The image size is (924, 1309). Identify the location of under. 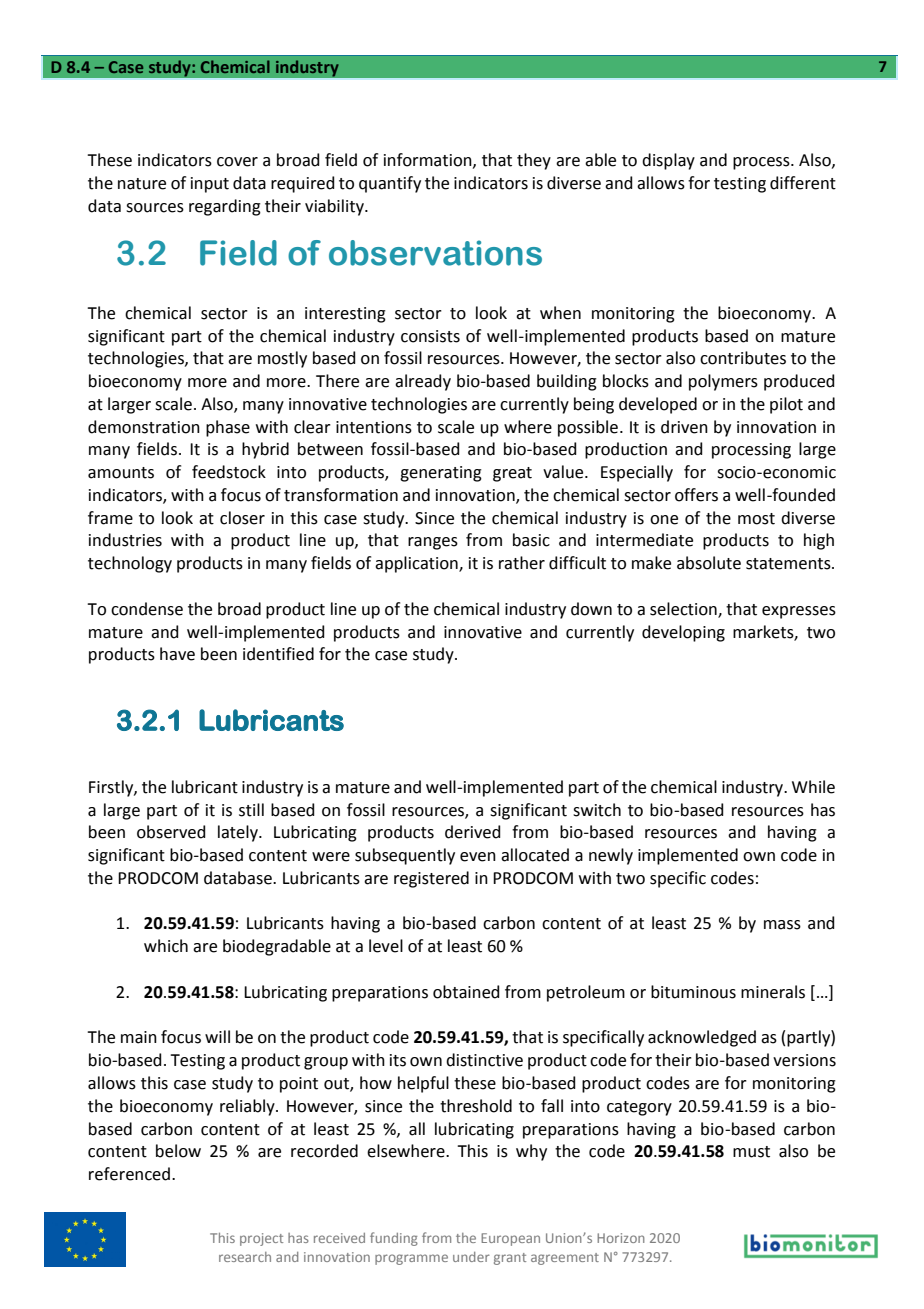
(471, 1257).
